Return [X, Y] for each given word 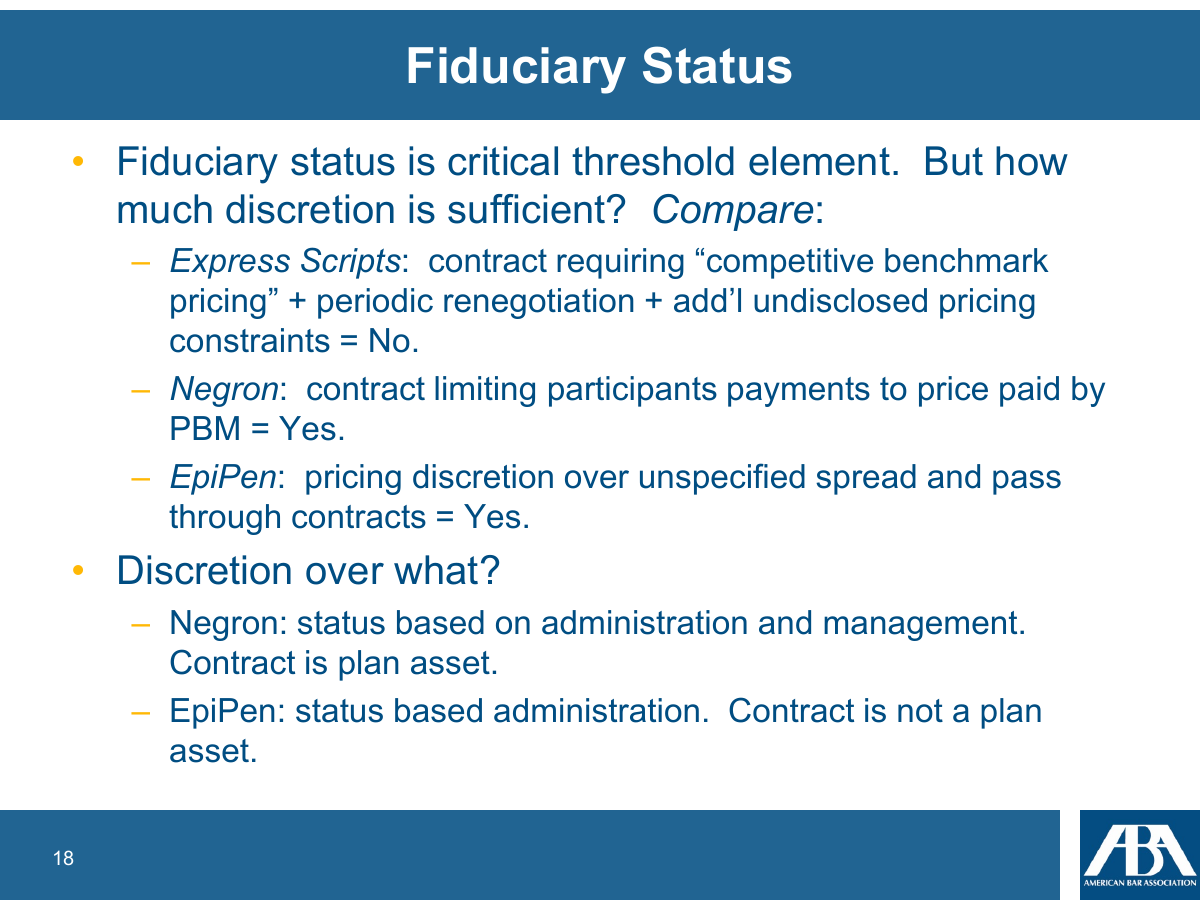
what [436, 570]
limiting [485, 391]
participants [633, 391]
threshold [653, 161]
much [165, 209]
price [953, 391]
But [954, 161]
